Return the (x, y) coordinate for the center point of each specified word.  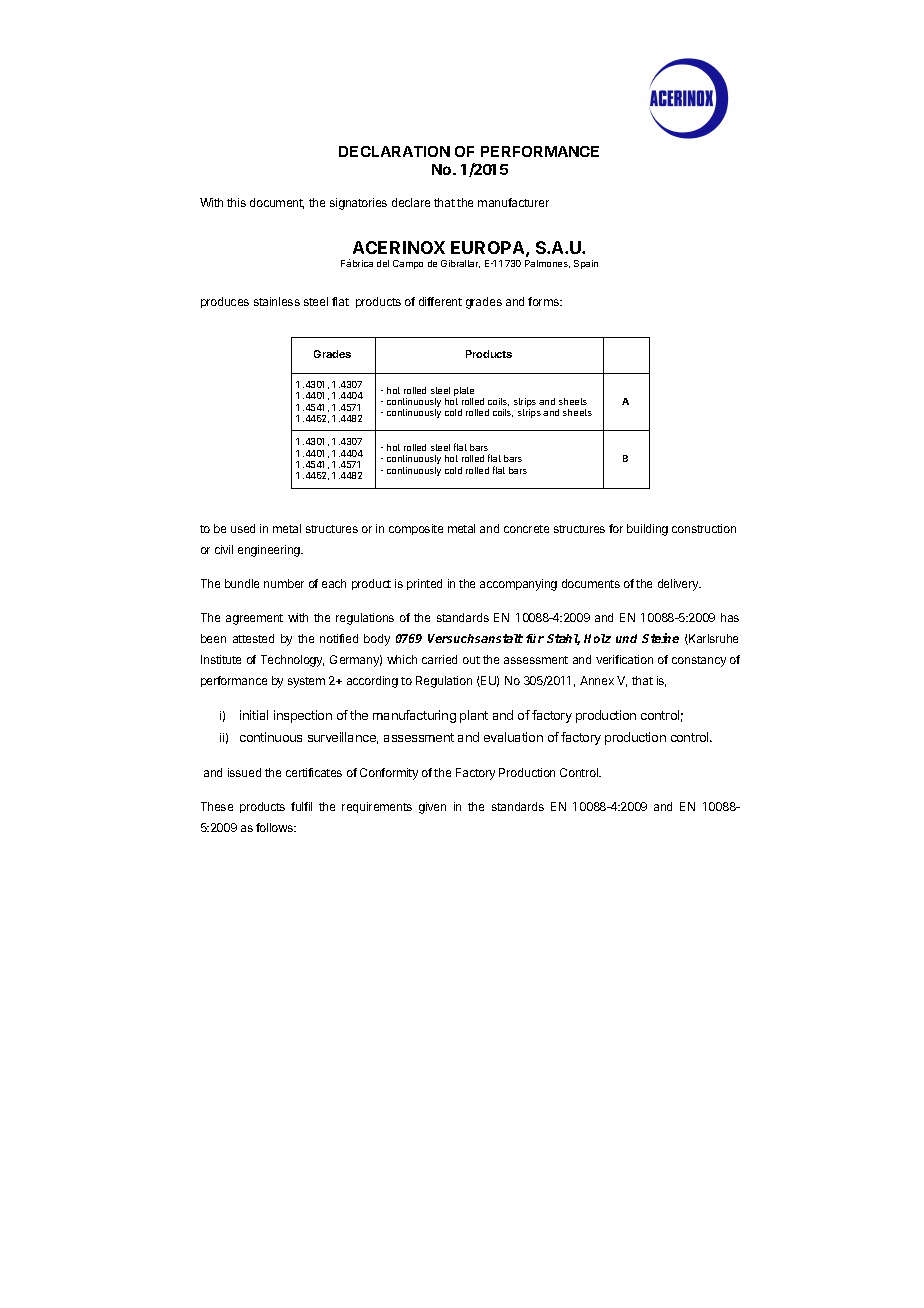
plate (464, 393)
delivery (679, 585)
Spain (586, 264)
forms (544, 301)
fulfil (301, 806)
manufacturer (513, 202)
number (284, 583)
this (236, 202)
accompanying (518, 585)
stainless (277, 301)
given (432, 808)
